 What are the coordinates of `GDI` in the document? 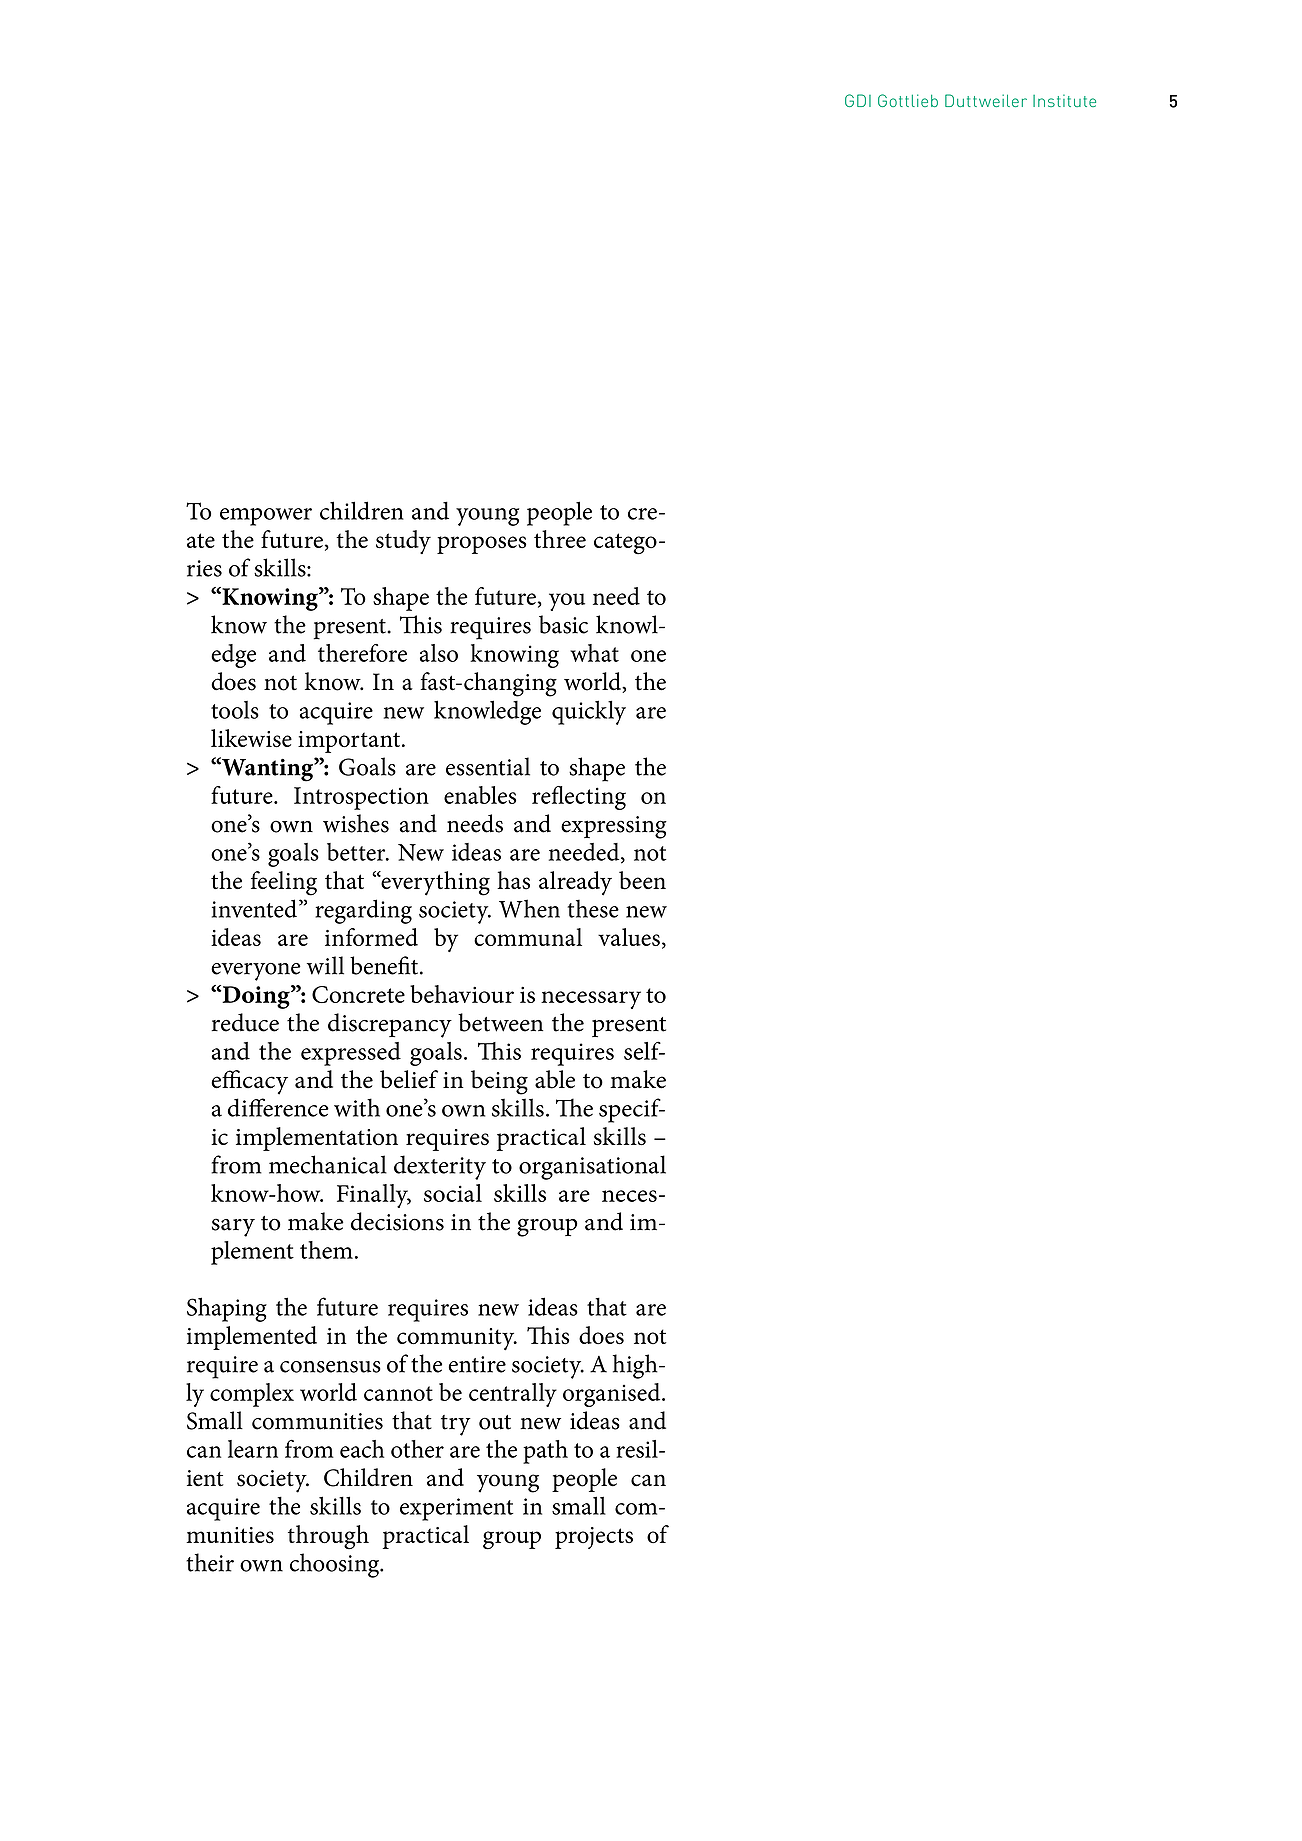 It's located at (858, 100).
